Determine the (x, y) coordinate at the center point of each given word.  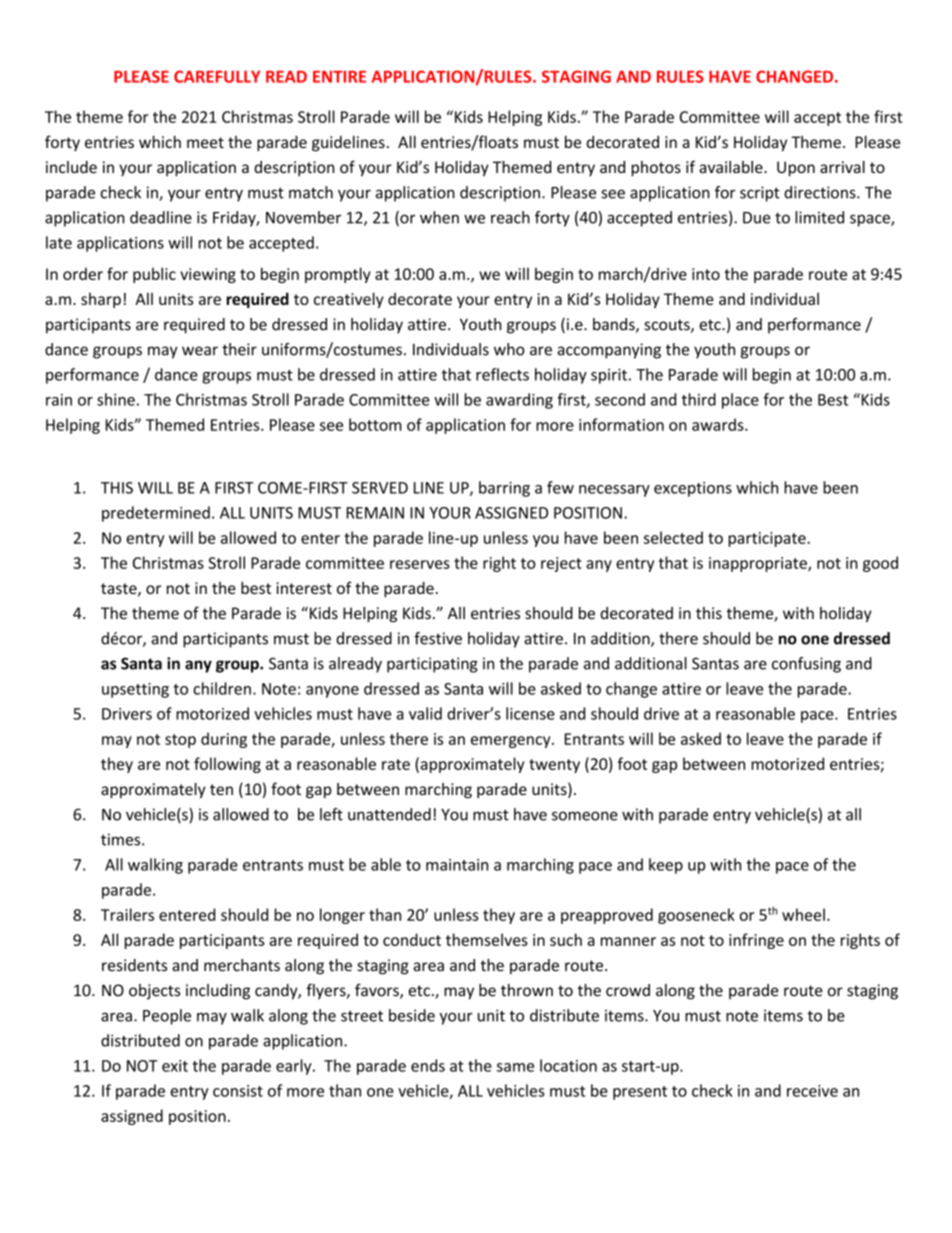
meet (205, 142)
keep (666, 866)
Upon (796, 169)
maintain (457, 865)
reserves (420, 564)
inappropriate (759, 564)
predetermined (156, 514)
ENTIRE (339, 77)
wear (200, 351)
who (509, 349)
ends (428, 1065)
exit (175, 1066)
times (122, 839)
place (740, 401)
